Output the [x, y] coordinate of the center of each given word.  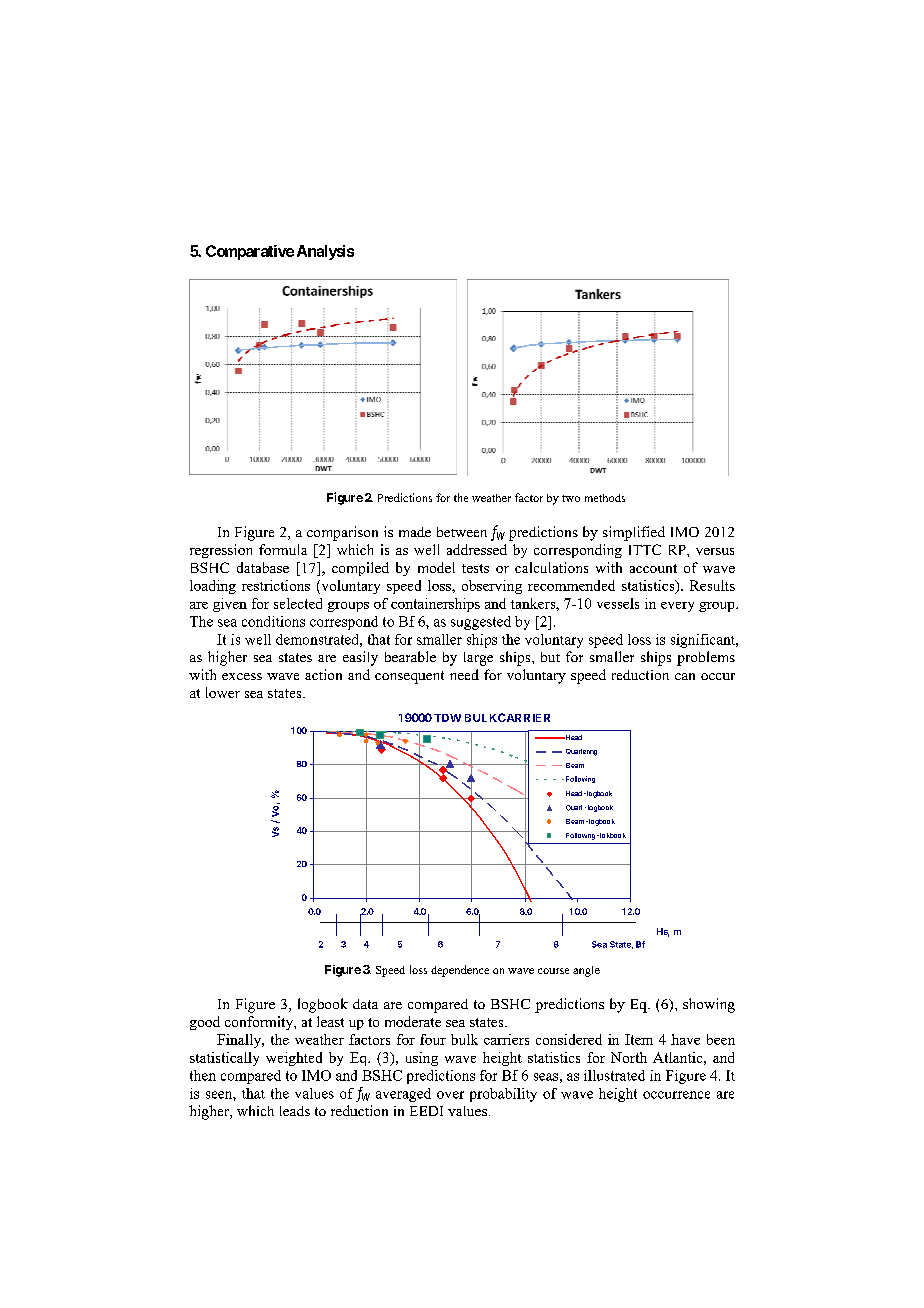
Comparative [250, 252]
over [450, 1095]
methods [605, 498]
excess [242, 676]
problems [706, 658]
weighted [294, 1059]
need [464, 674]
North [629, 1057]
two [571, 498]
